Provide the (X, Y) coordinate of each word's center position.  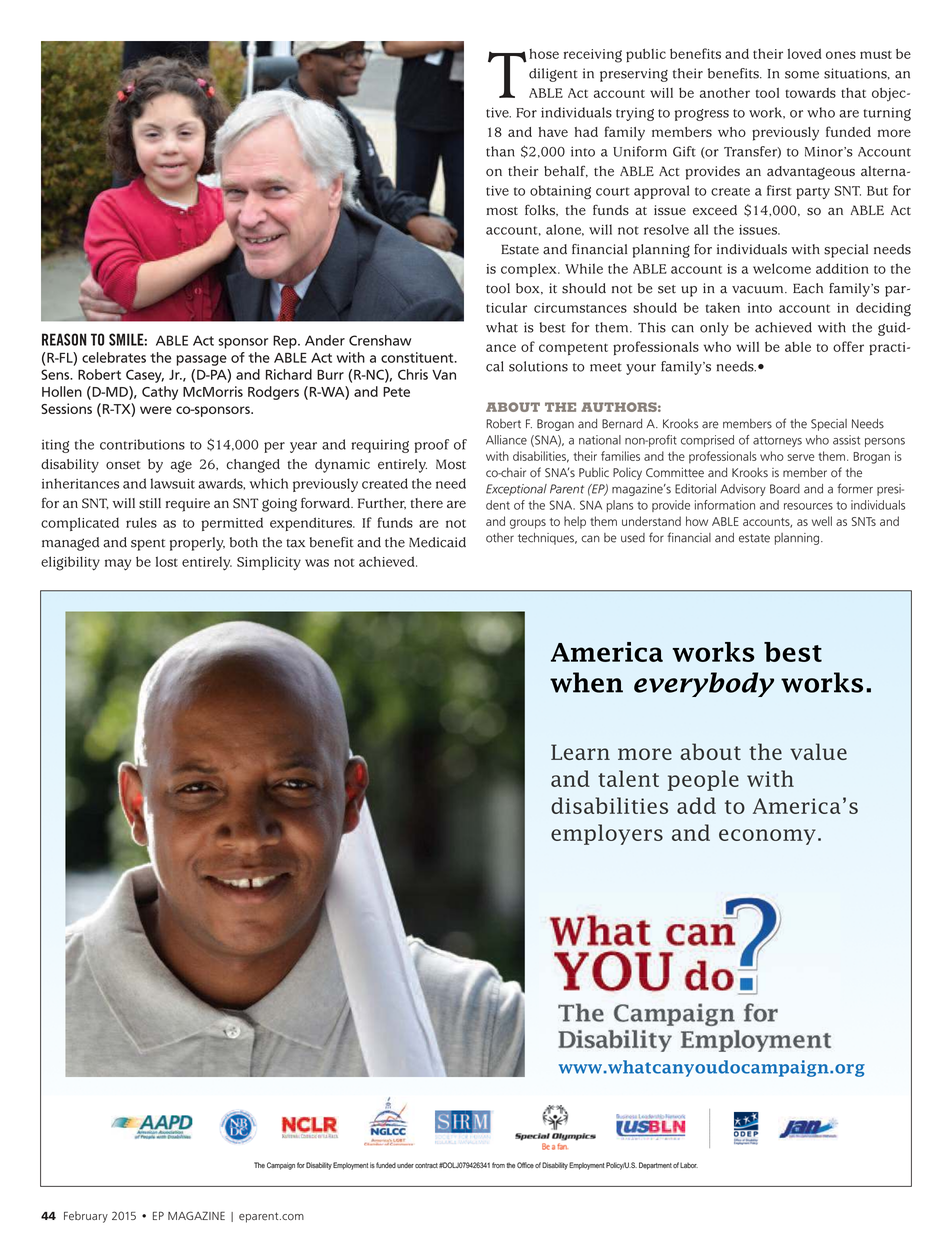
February (86, 1217)
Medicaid (437, 542)
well (822, 521)
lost (167, 561)
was (317, 563)
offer (848, 346)
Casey (145, 376)
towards (810, 93)
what (502, 327)
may (118, 565)
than (500, 151)
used (633, 538)
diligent (553, 75)
